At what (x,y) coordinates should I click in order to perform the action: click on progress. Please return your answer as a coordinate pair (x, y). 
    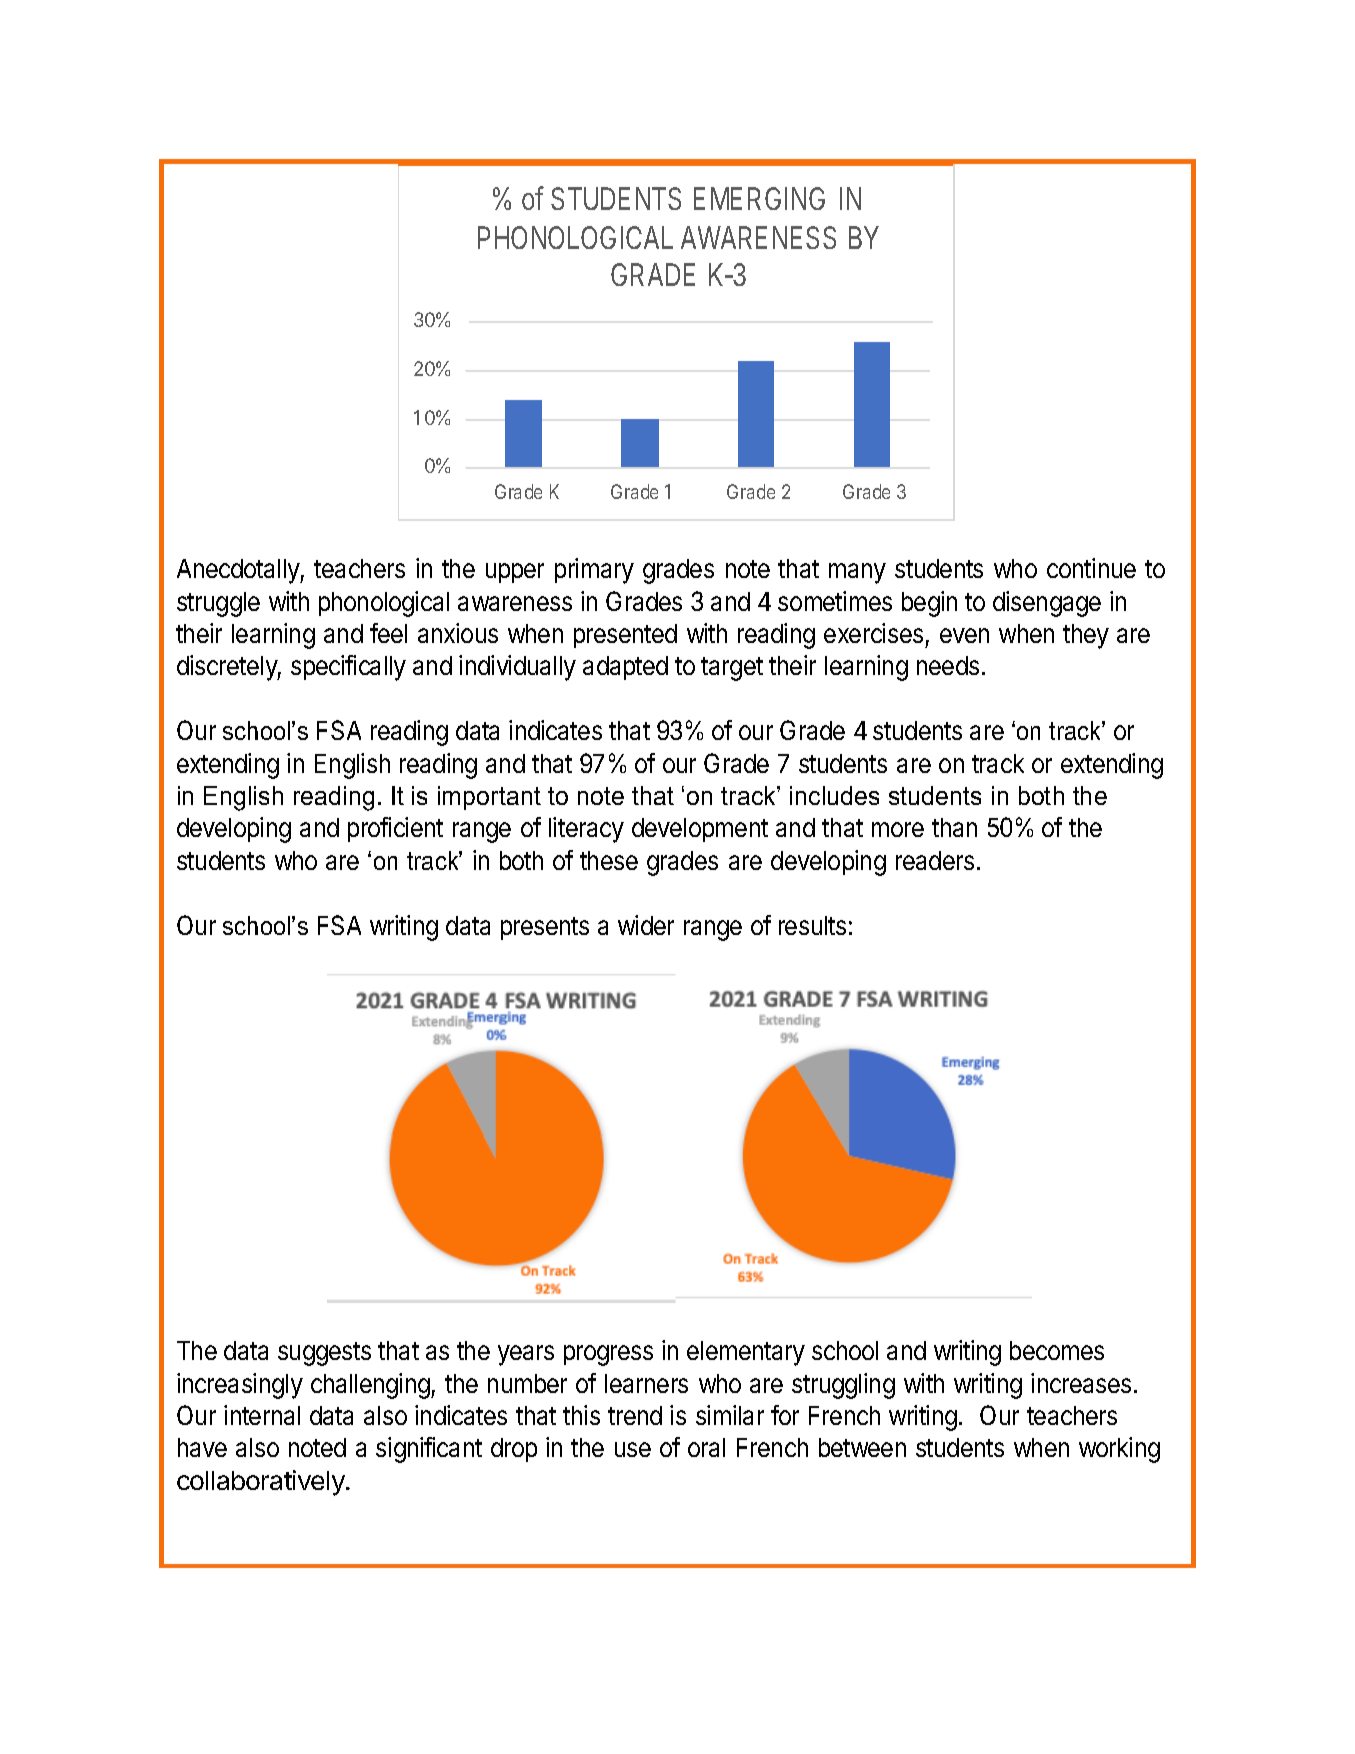
    Looking at the image, I should click on (608, 1355).
